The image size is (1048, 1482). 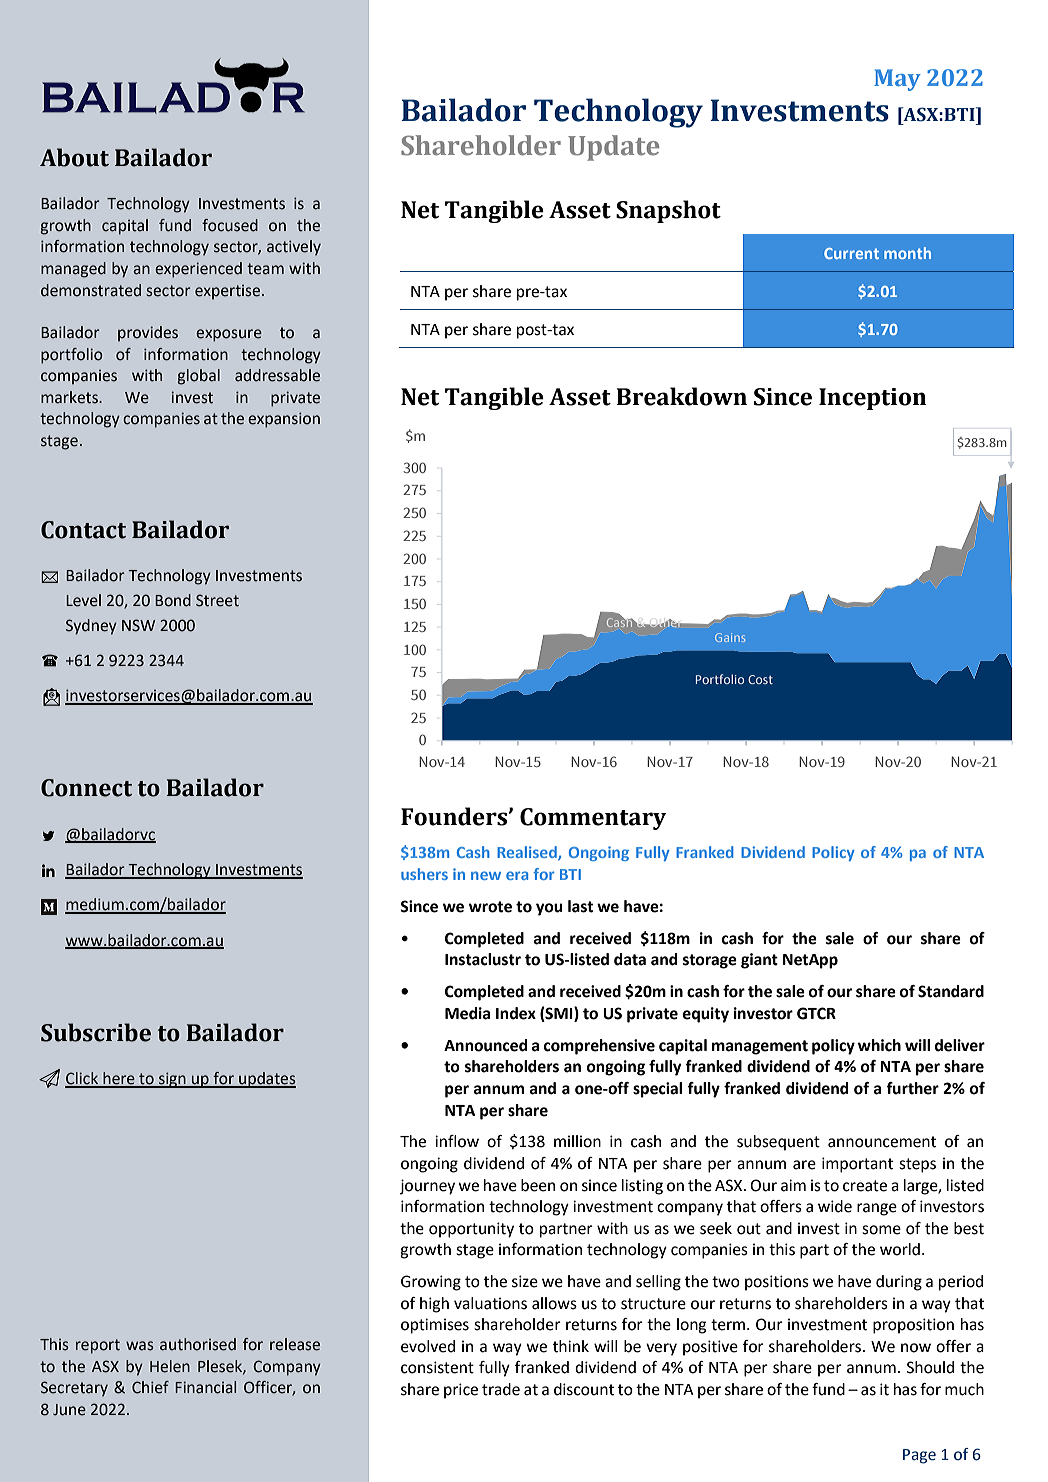 What do you see at coordinates (150, 1387) in the screenshot?
I see `Chief` at bounding box center [150, 1387].
